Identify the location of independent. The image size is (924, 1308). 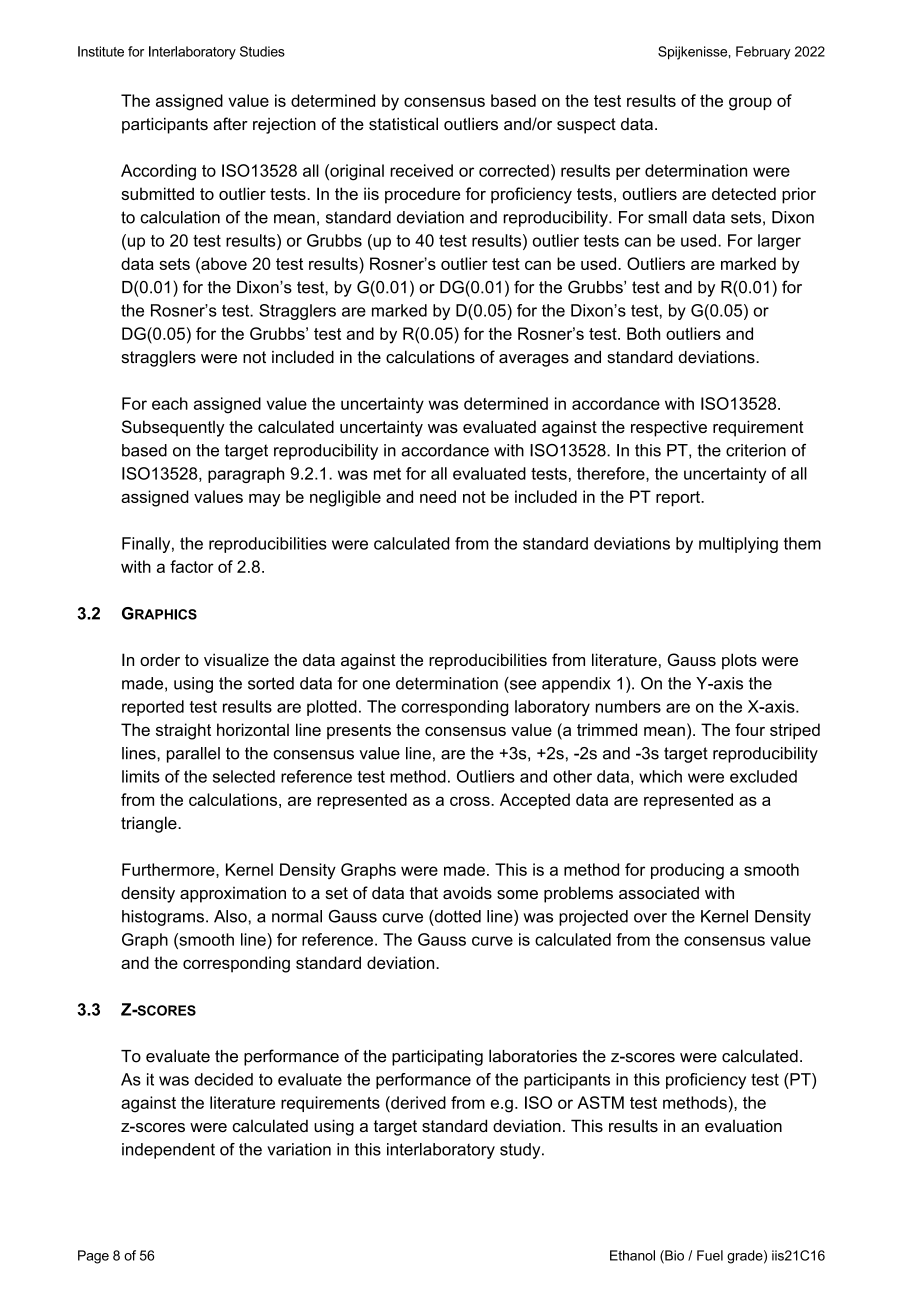
(168, 1151).
